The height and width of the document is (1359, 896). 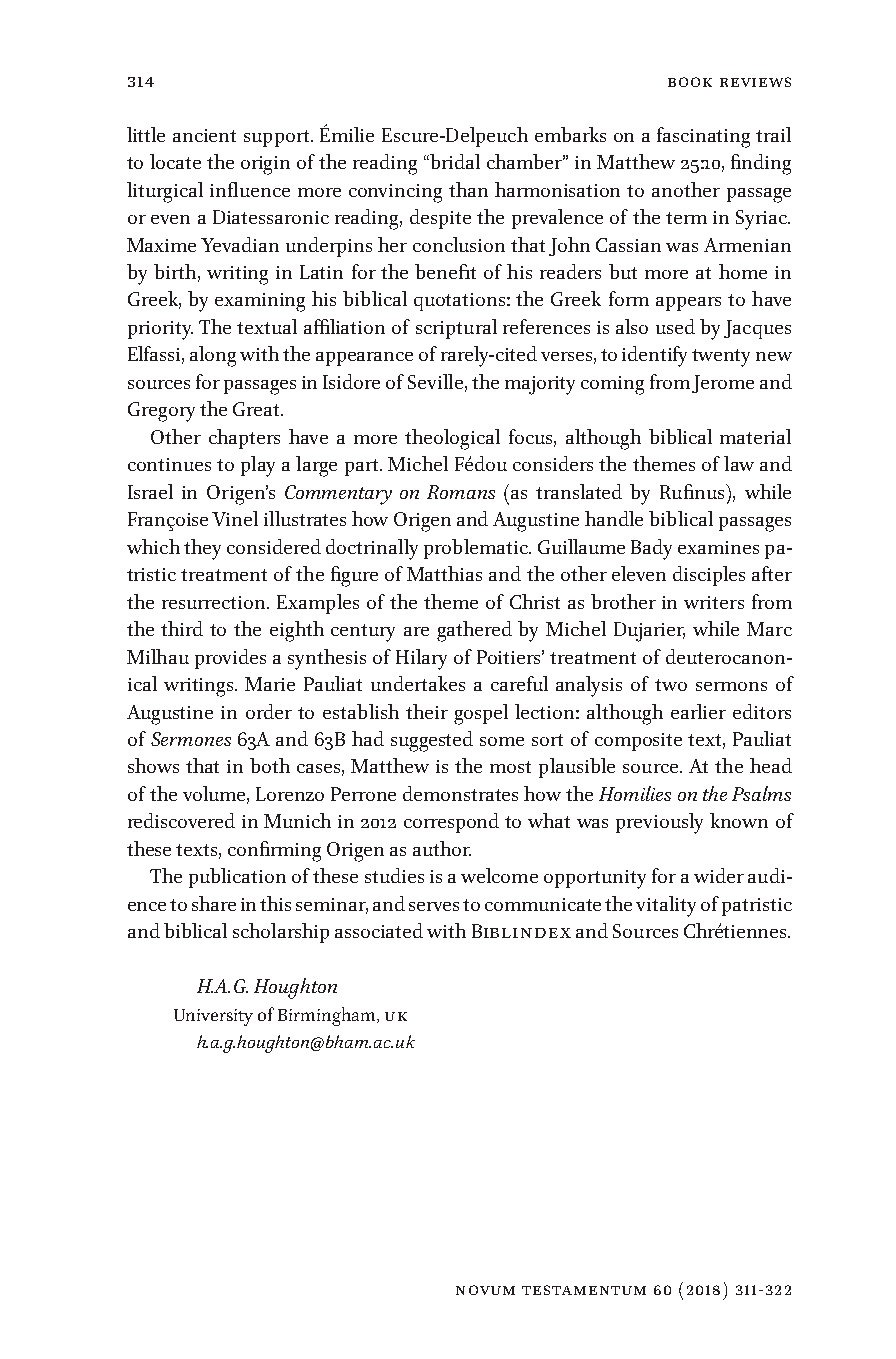 What do you see at coordinates (703, 137) in the document?
I see `fascinating` at bounding box center [703, 137].
